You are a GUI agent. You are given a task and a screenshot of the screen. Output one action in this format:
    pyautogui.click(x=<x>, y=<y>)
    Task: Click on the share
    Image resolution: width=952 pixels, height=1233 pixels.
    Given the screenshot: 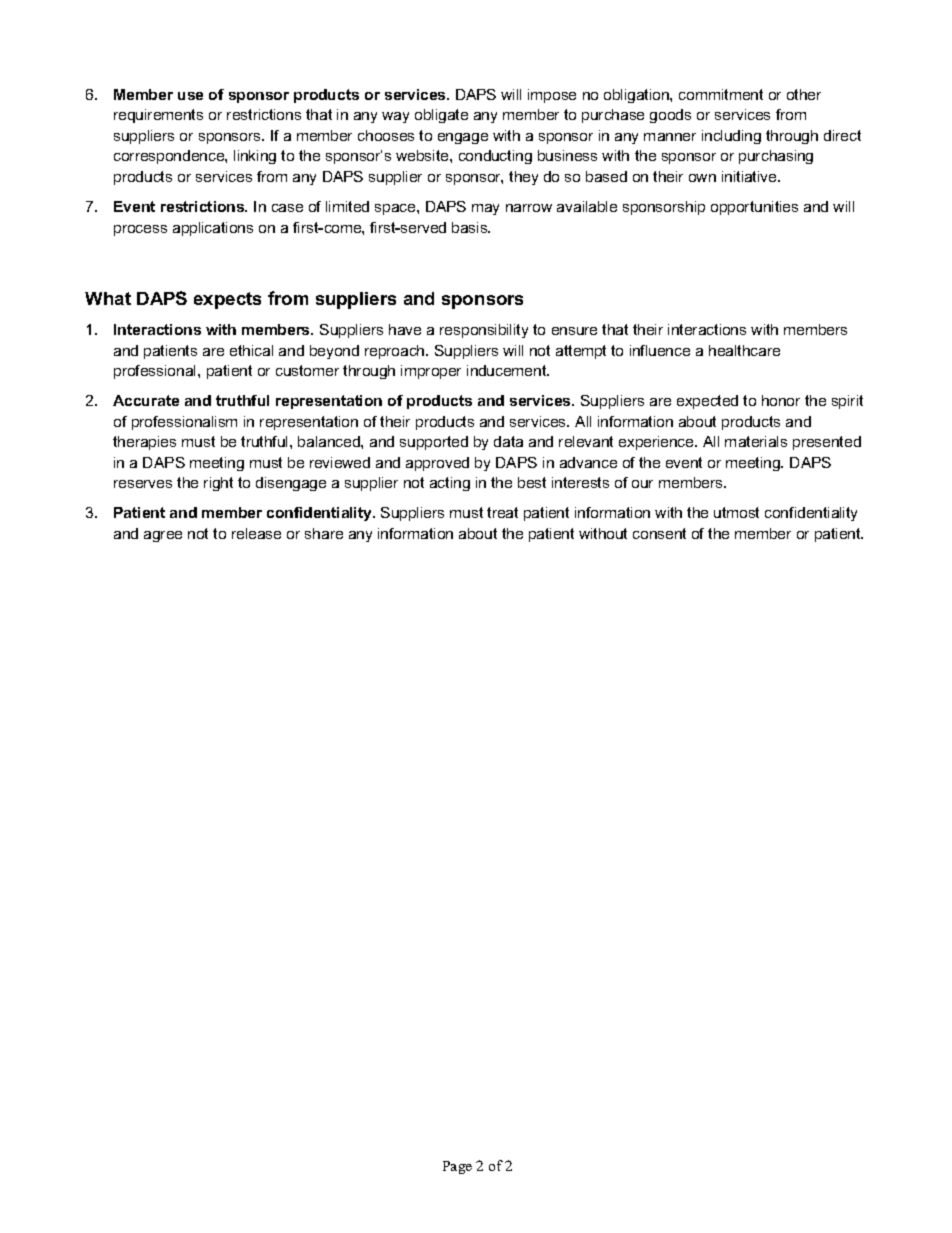 What is the action you would take?
    pyautogui.click(x=324, y=533)
